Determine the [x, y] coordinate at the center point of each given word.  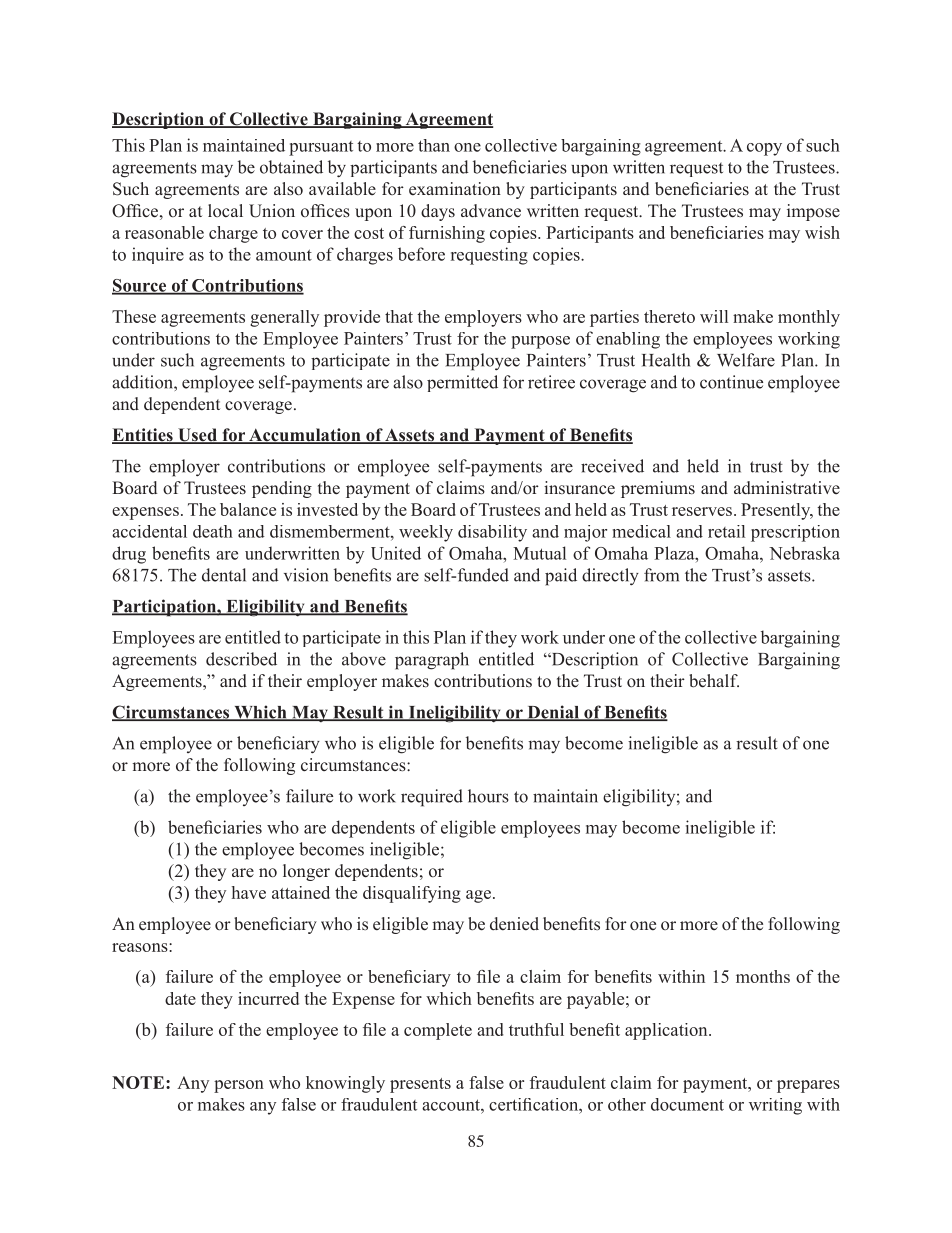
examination [455, 189]
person [239, 1086]
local [225, 210]
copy [764, 149]
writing [775, 1106]
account [452, 1105]
